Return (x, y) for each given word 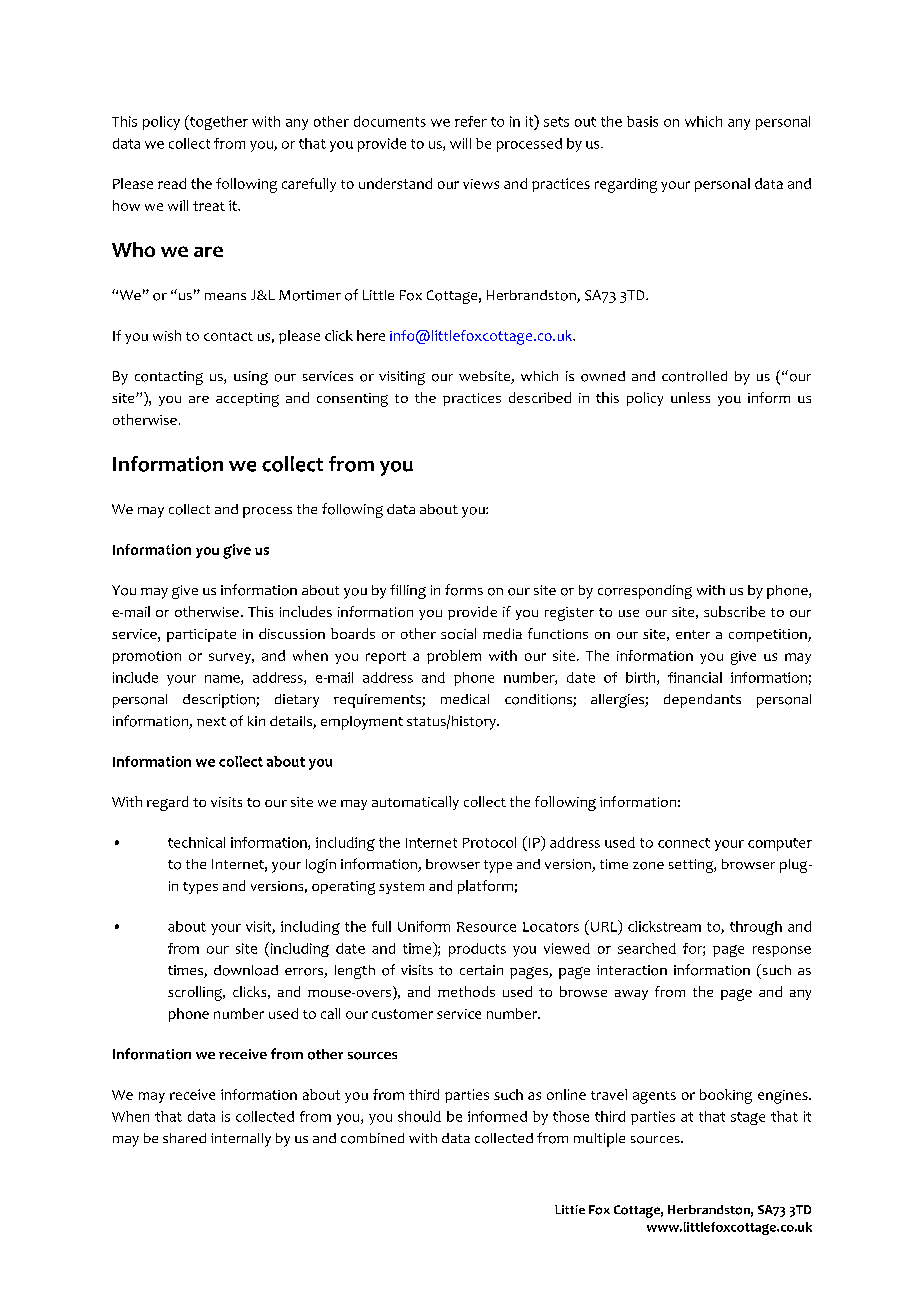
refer (471, 121)
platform (485, 887)
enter (693, 634)
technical (196, 842)
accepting (247, 400)
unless (690, 397)
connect (684, 843)
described (540, 397)
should (419, 1116)
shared (184, 1138)
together (218, 122)
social (458, 633)
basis (642, 121)
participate (201, 635)
